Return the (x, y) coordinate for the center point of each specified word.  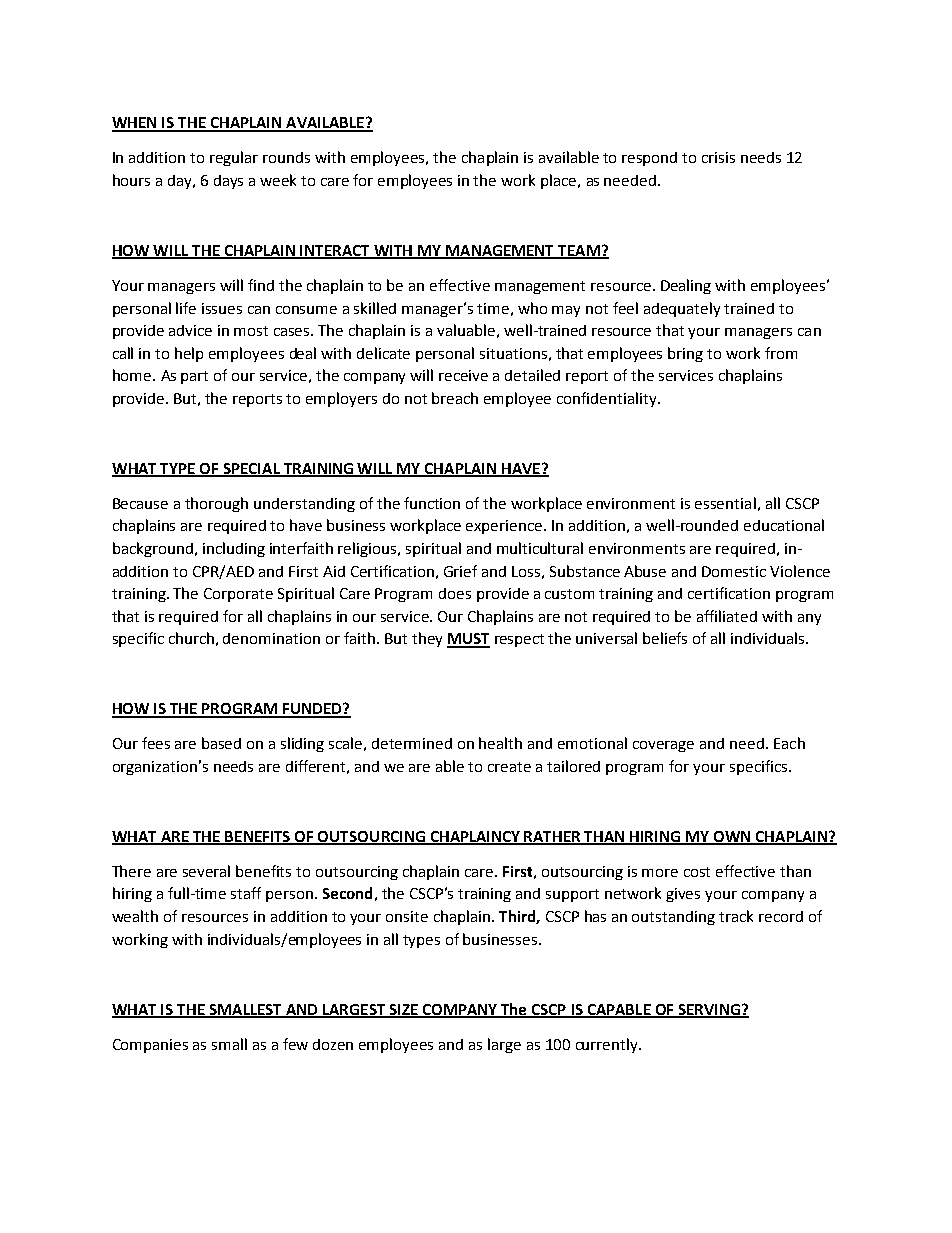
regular (234, 158)
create (509, 767)
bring (685, 354)
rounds (286, 157)
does (455, 593)
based (221, 743)
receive (463, 375)
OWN (732, 838)
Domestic (734, 571)
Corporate (238, 595)
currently (608, 1045)
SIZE (403, 1010)
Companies (150, 1046)
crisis (718, 157)
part (194, 377)
